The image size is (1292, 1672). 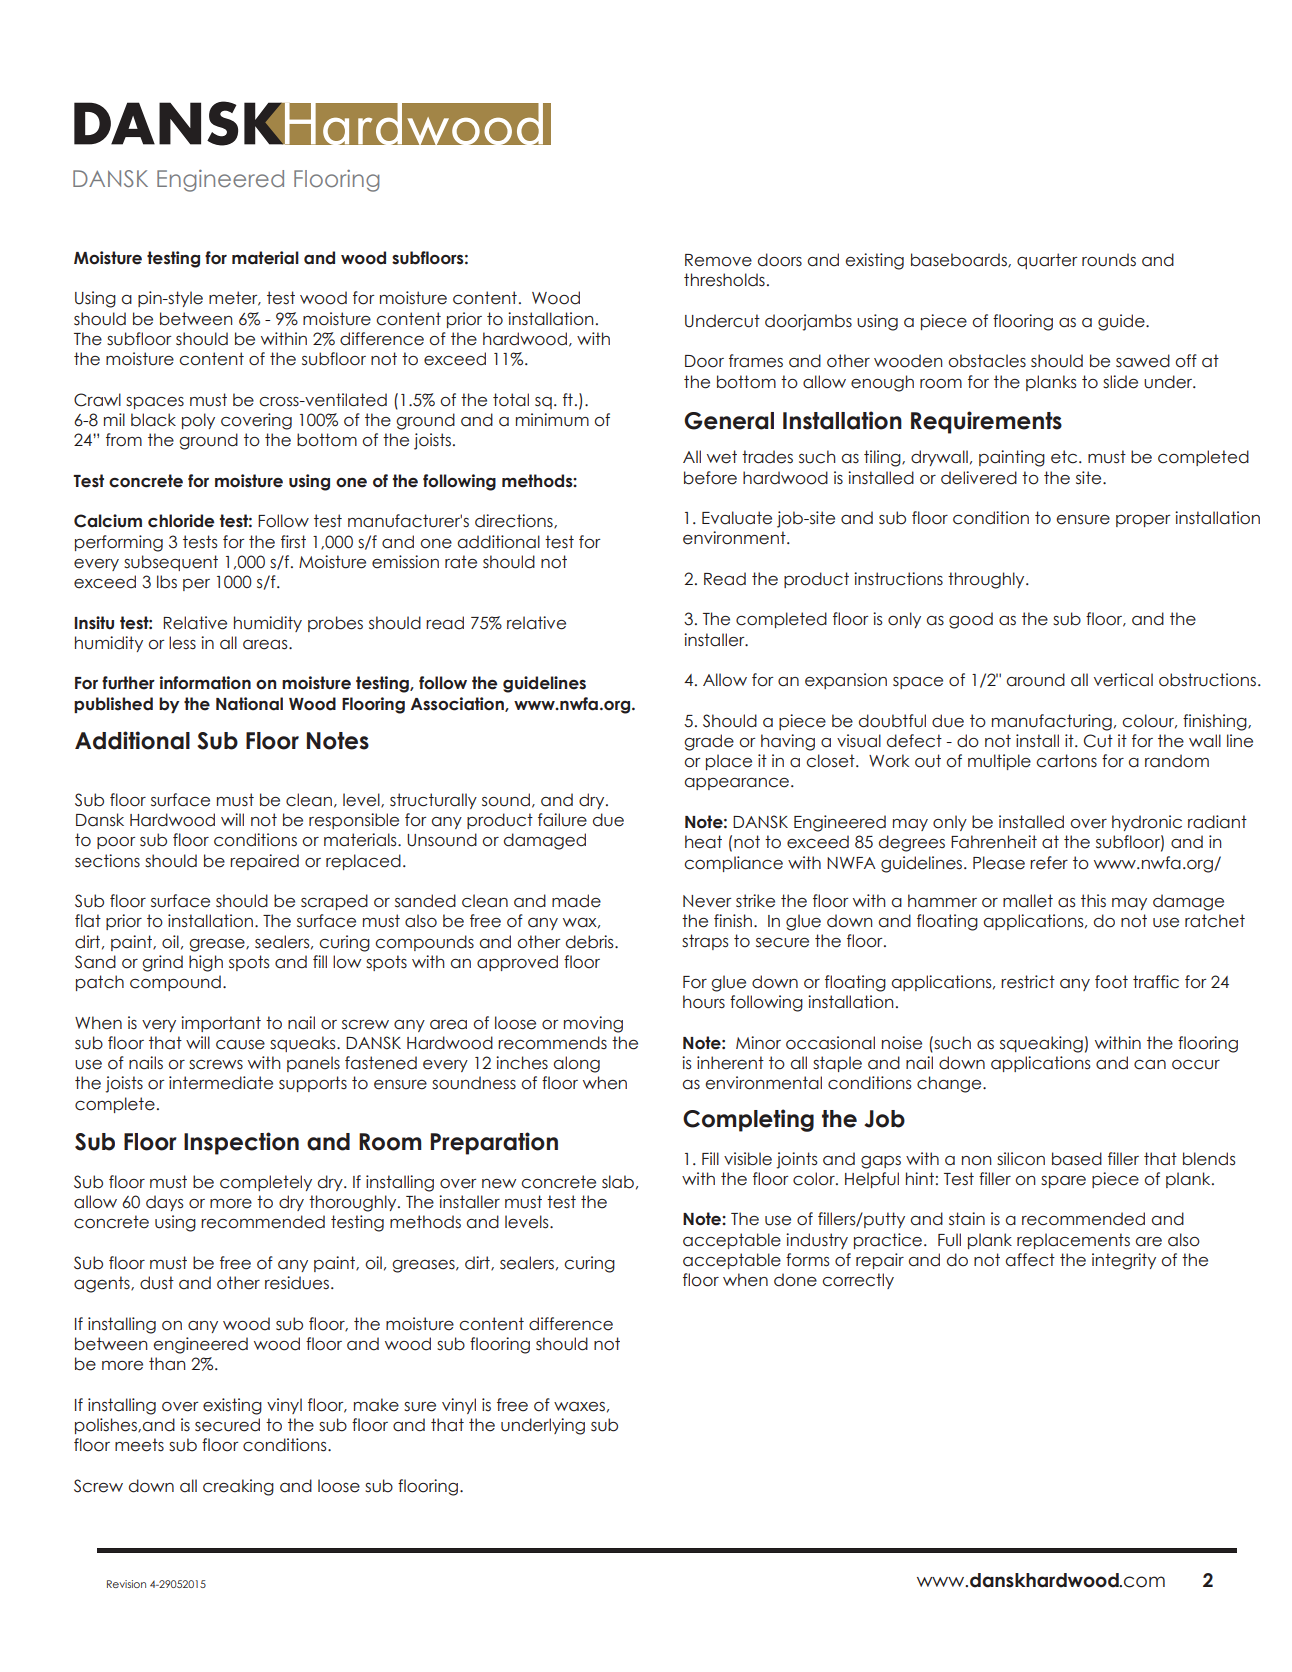 What do you see at coordinates (1109, 260) in the document?
I see `rounds` at bounding box center [1109, 260].
